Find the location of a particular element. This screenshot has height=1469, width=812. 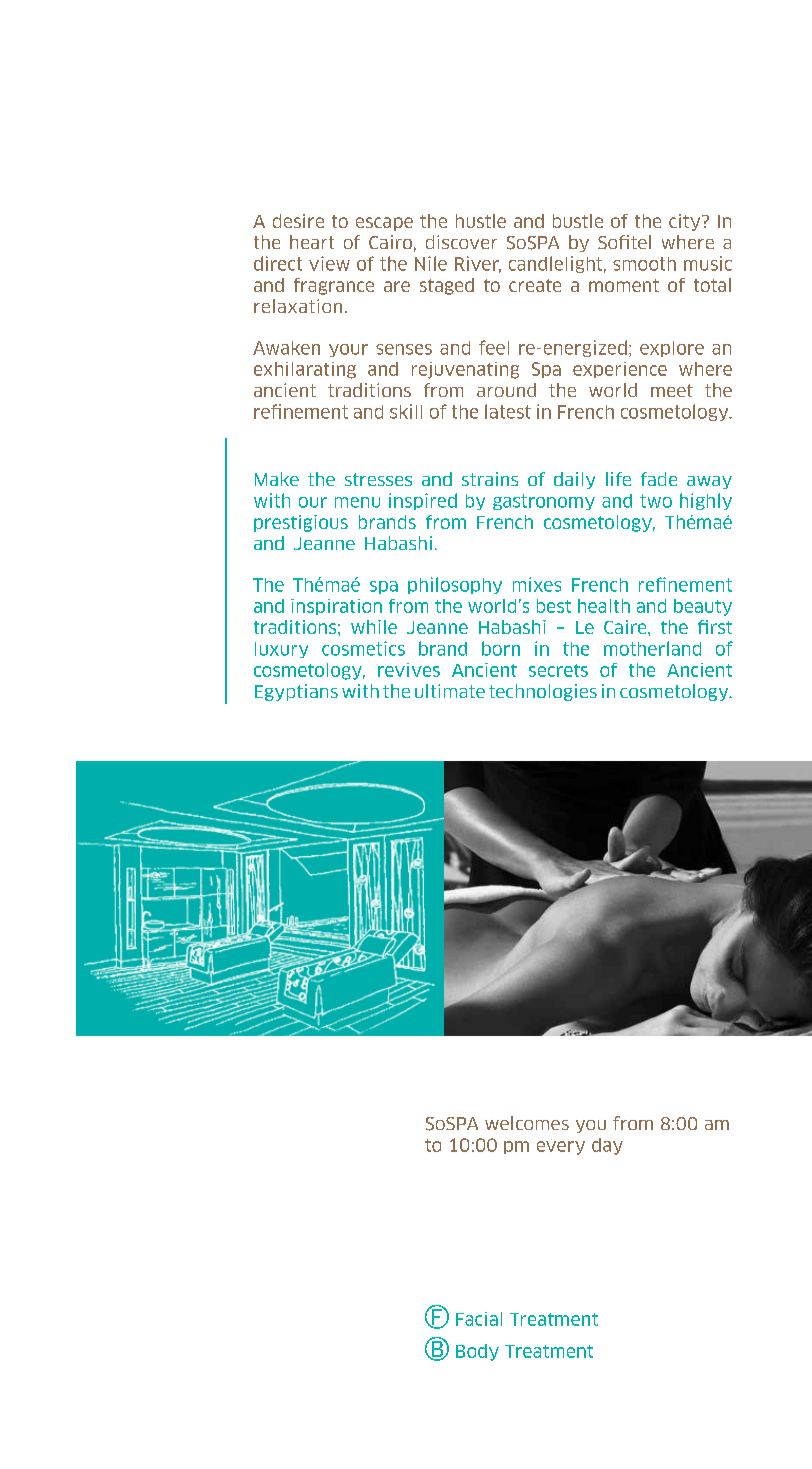

view is located at coordinates (329, 263).
